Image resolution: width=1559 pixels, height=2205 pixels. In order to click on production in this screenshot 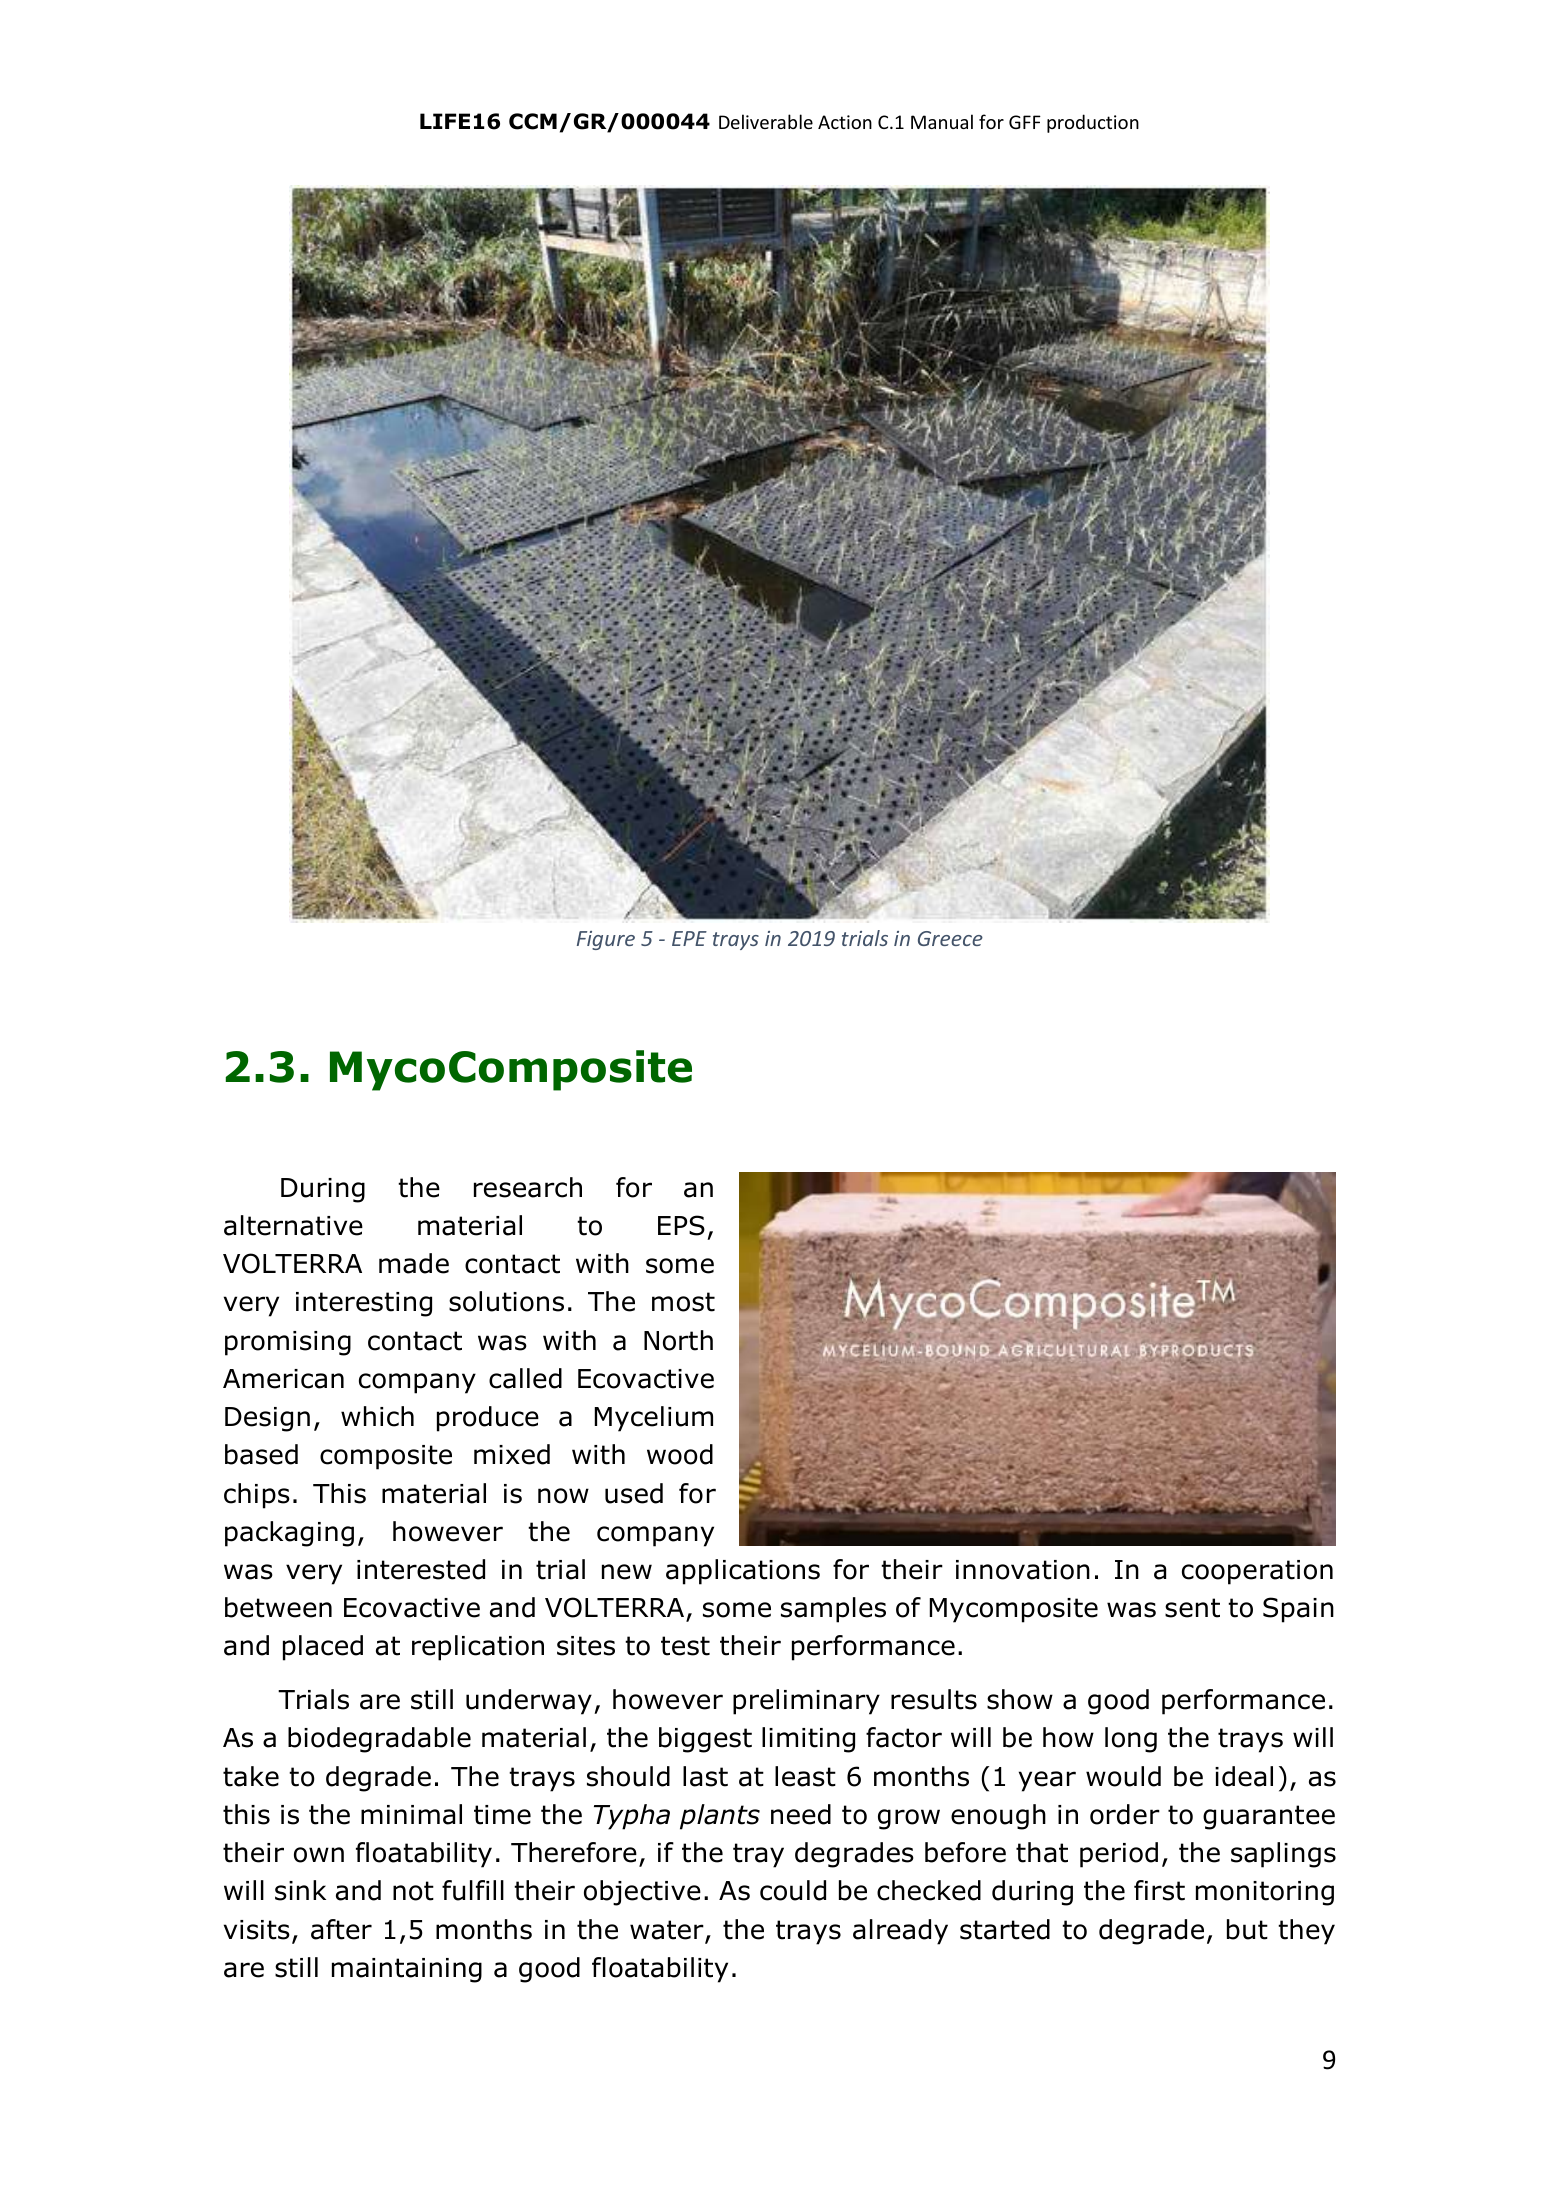, I will do `click(1093, 123)`.
